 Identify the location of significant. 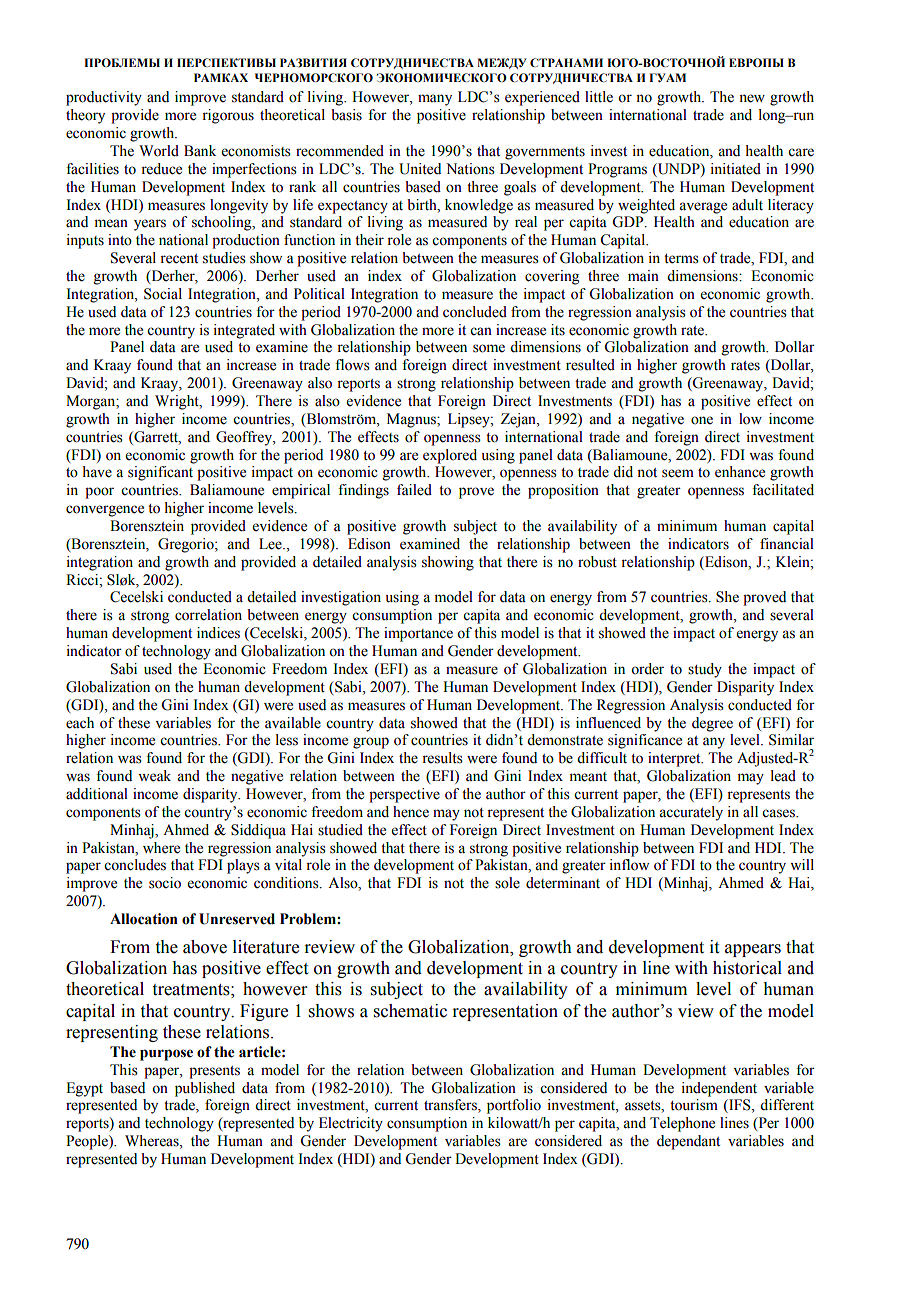
(160, 473).
